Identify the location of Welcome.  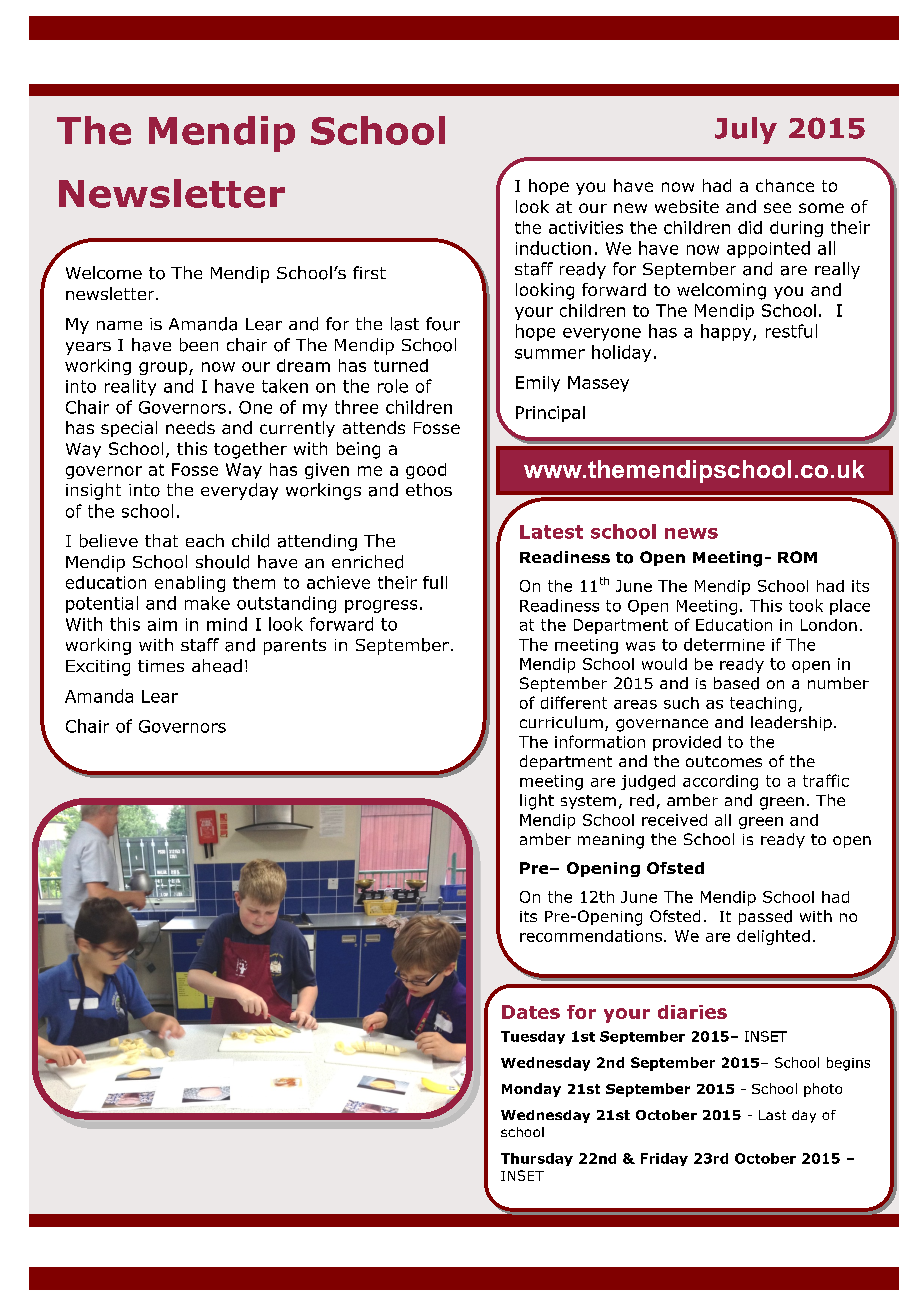
(104, 273).
